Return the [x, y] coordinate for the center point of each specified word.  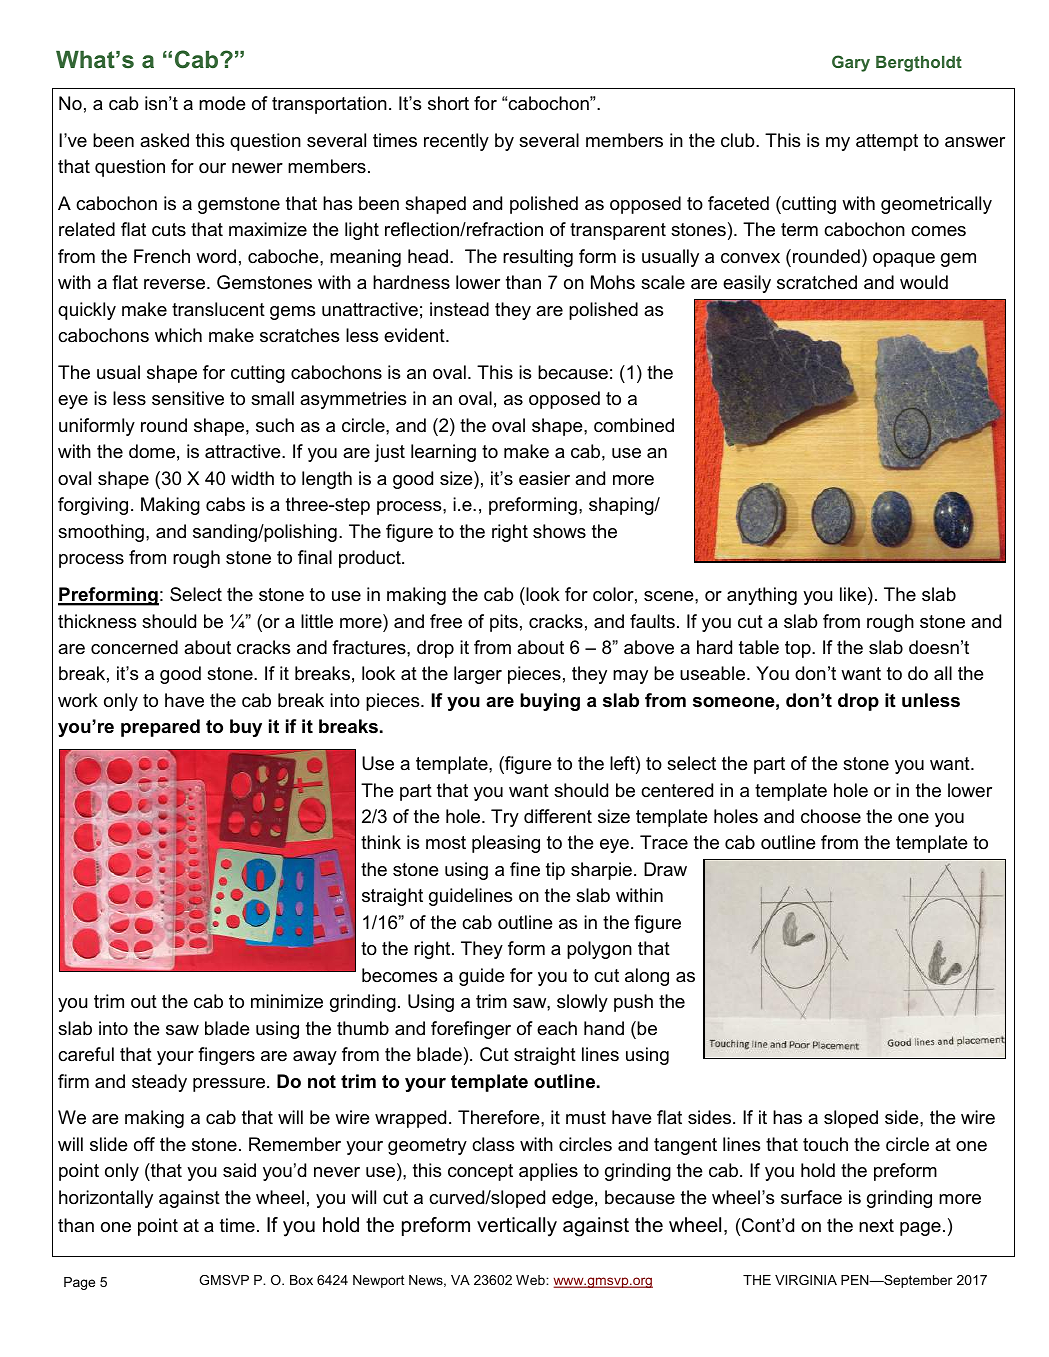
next [876, 1225]
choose [831, 816]
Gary [851, 63]
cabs [225, 504]
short [448, 103]
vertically [517, 1227]
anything [762, 596]
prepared [160, 728]
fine [525, 869]
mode [222, 103]
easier [544, 478]
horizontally [106, 1199]
